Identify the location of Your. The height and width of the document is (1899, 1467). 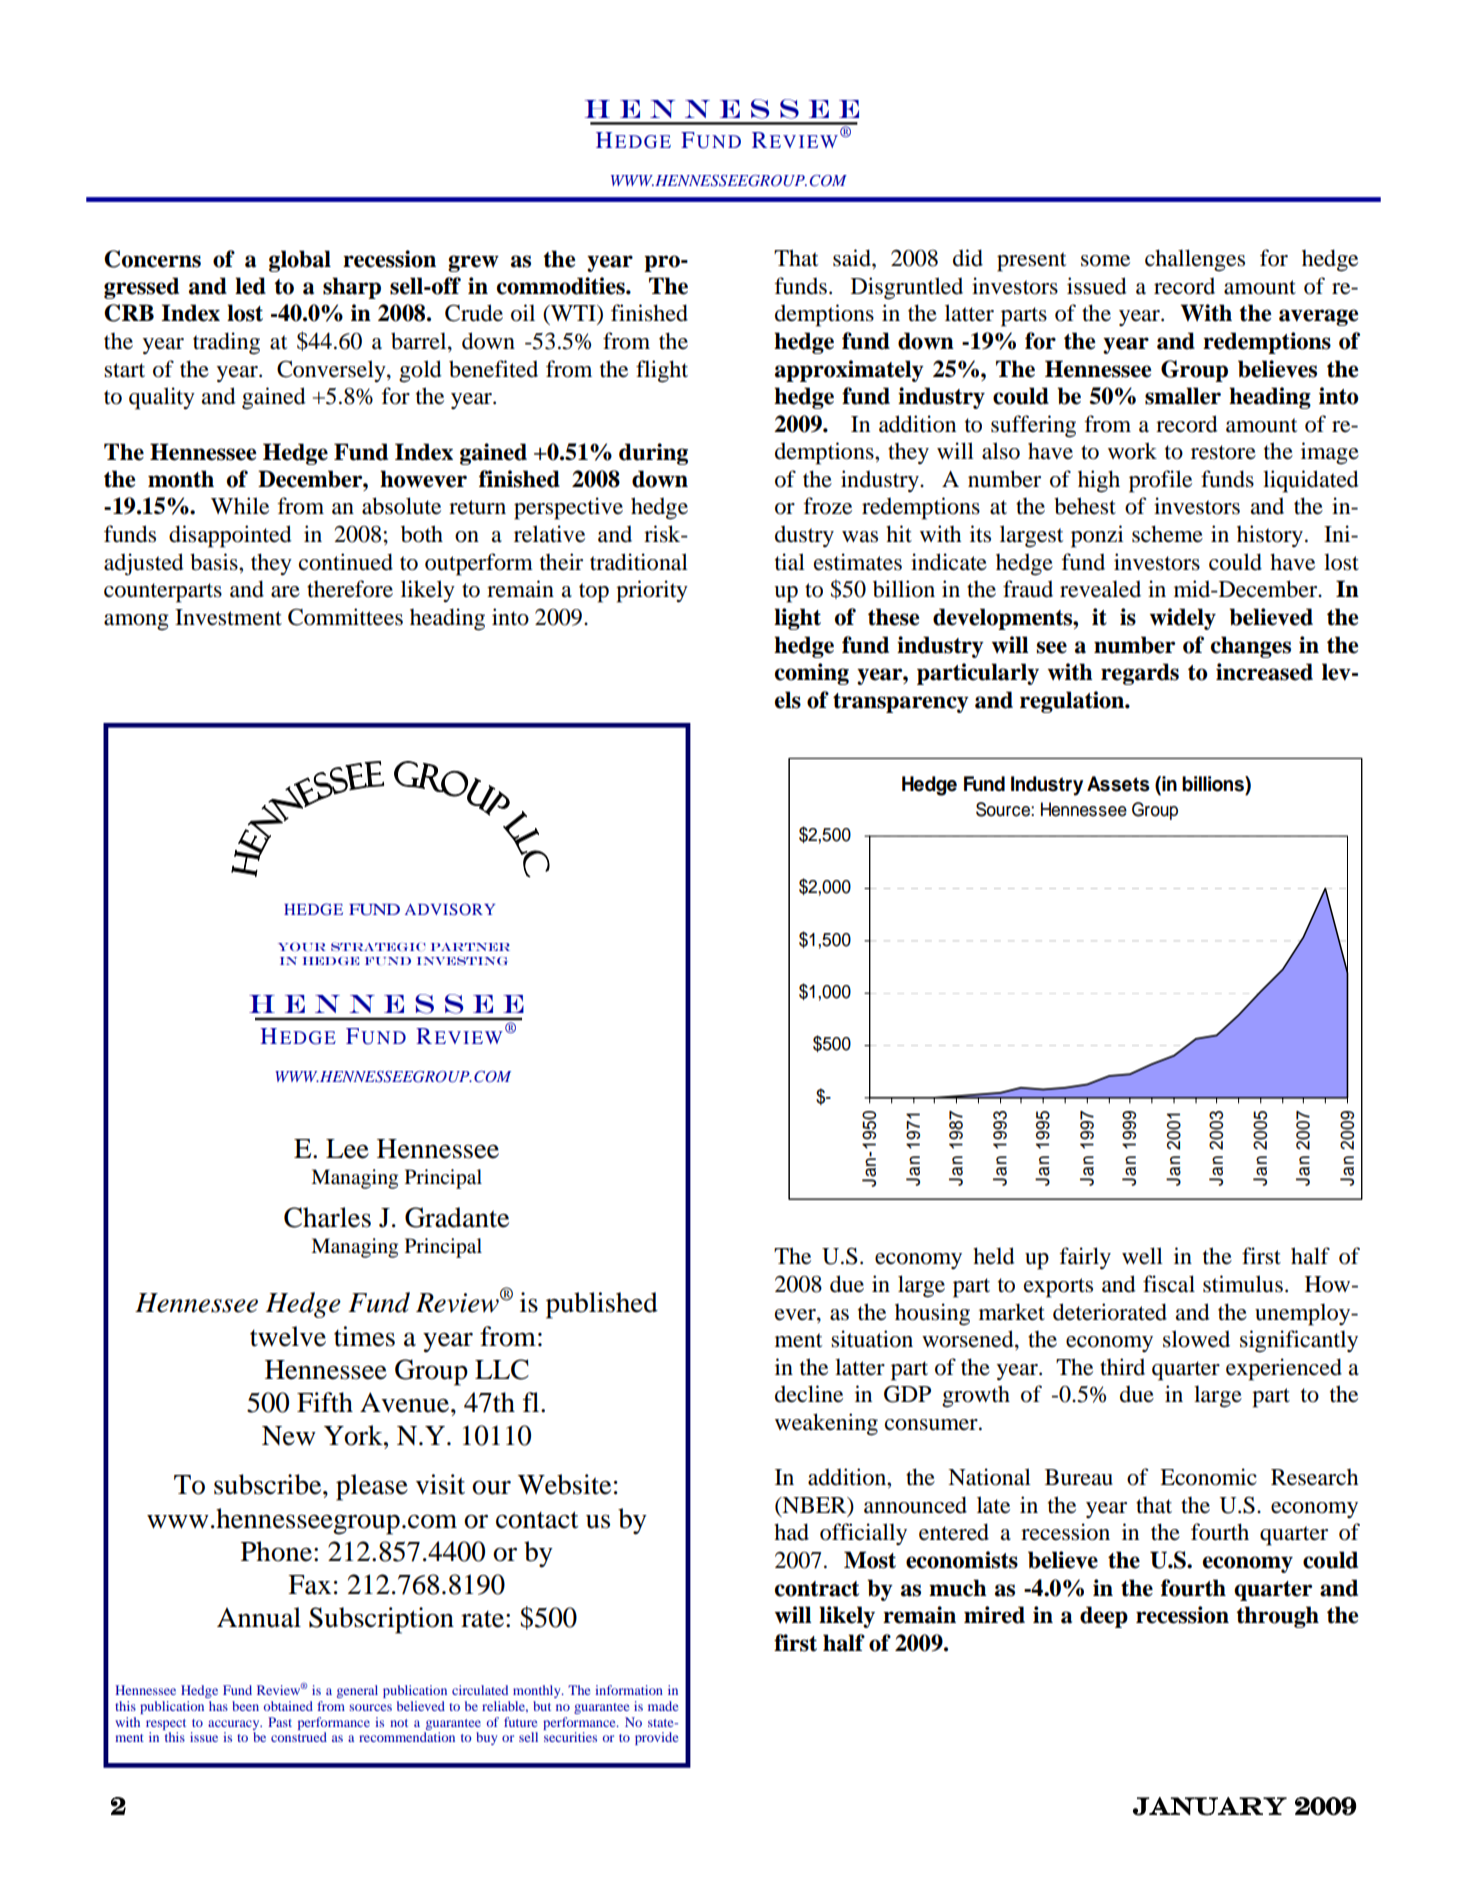
(302, 946).
